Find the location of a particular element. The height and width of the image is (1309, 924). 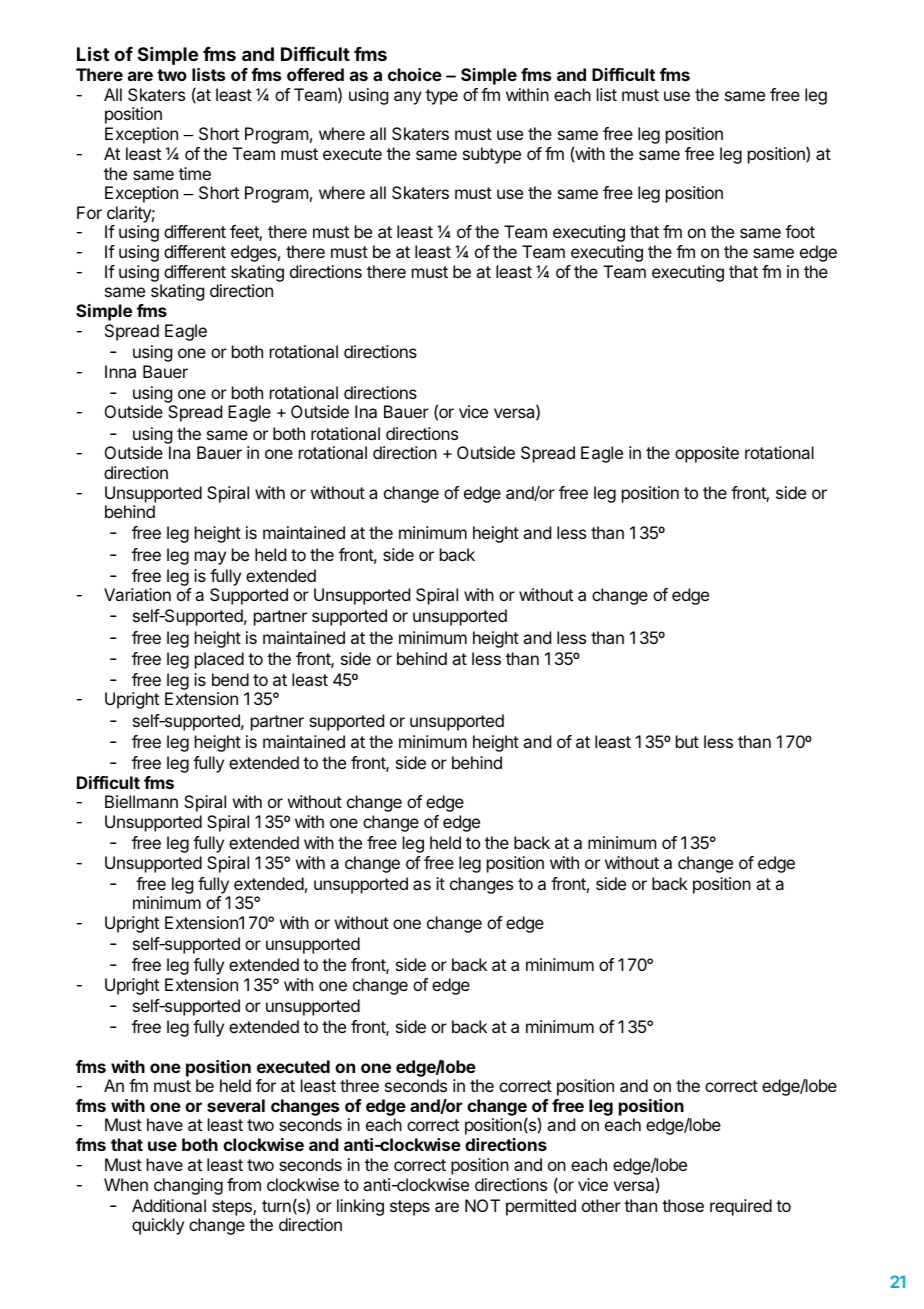

may is located at coordinates (210, 558).
